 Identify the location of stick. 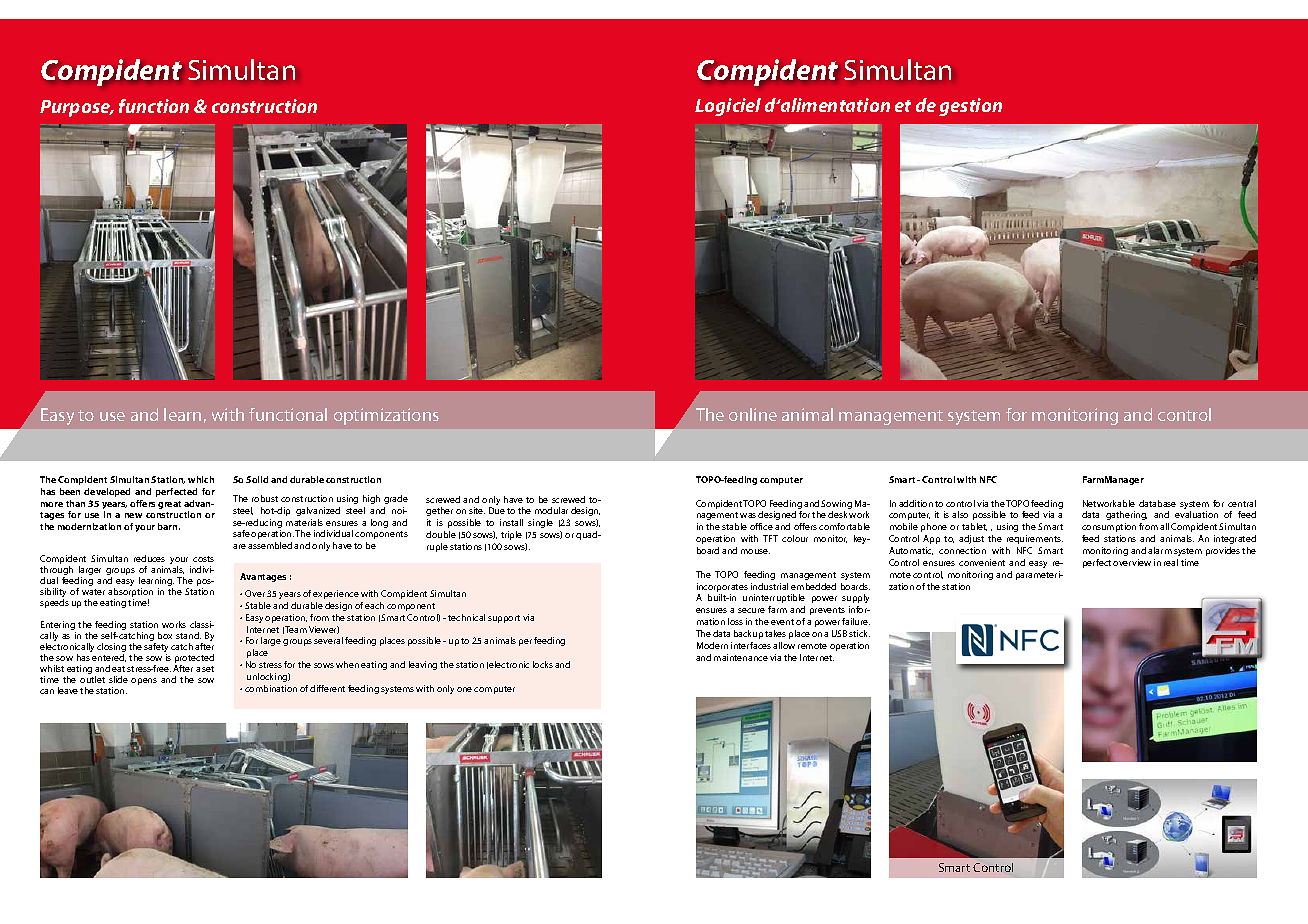
(859, 633).
